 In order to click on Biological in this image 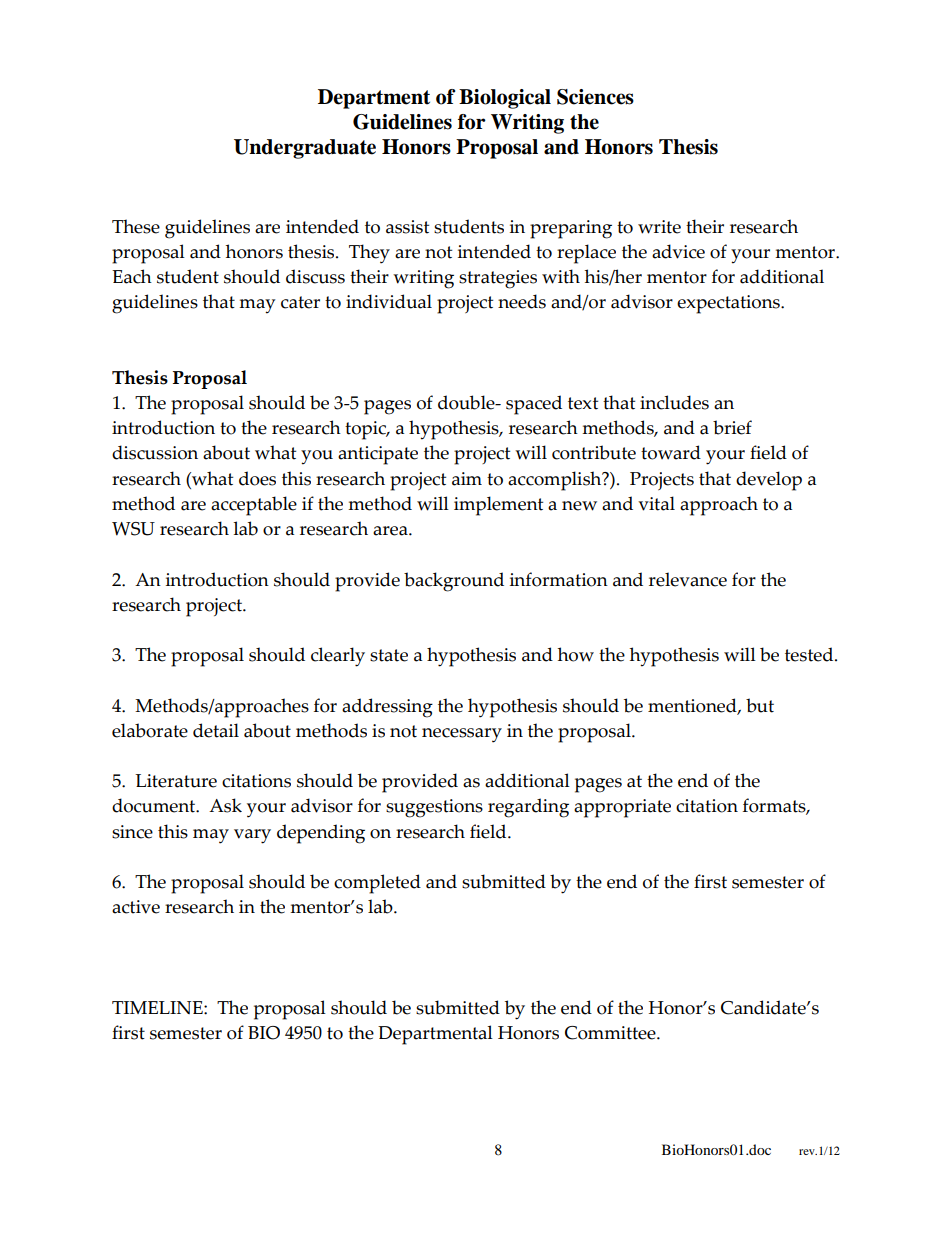, I will do `click(505, 99)`.
